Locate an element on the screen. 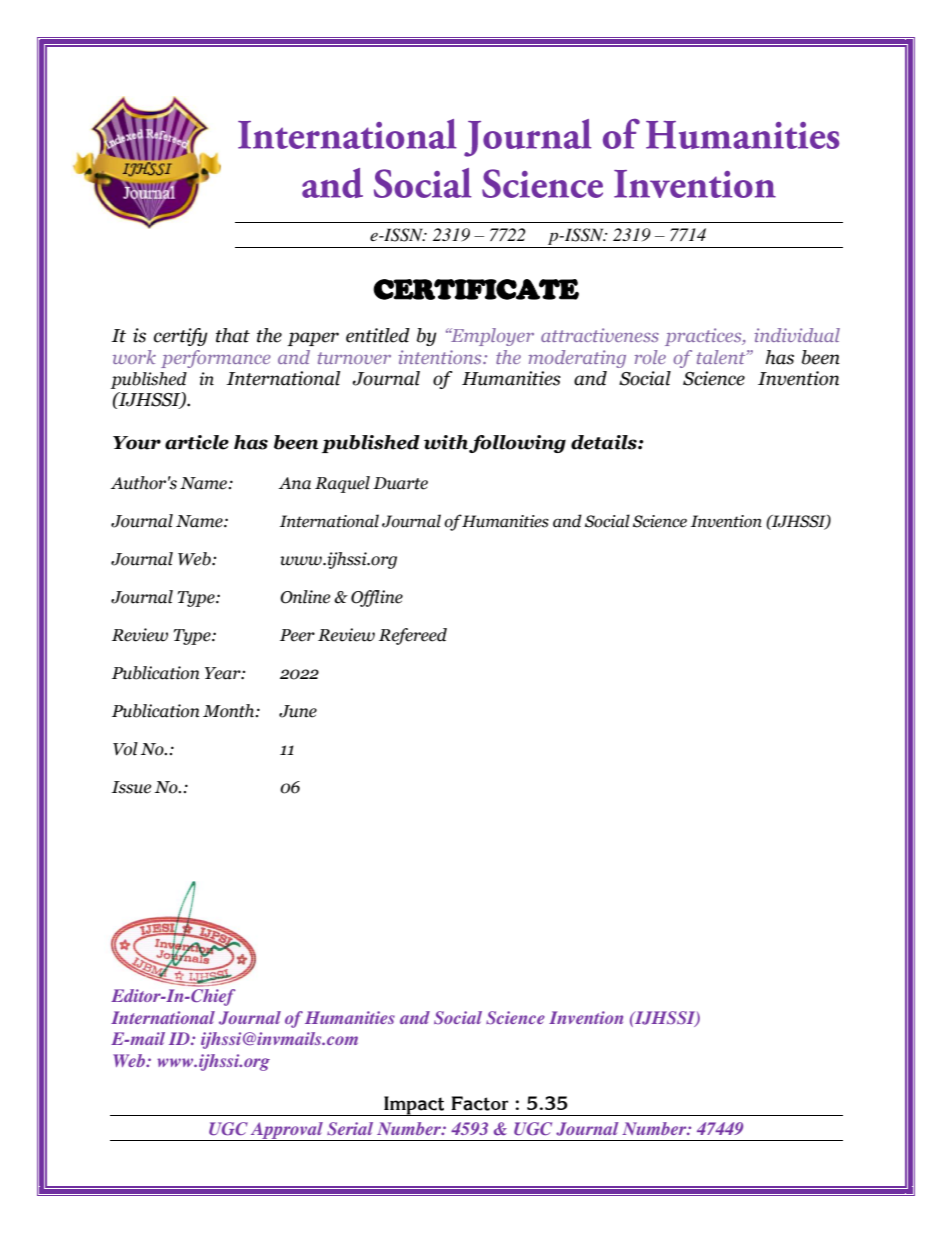 The width and height of the screenshot is (952, 1233). Factor is located at coordinates (479, 1103).
